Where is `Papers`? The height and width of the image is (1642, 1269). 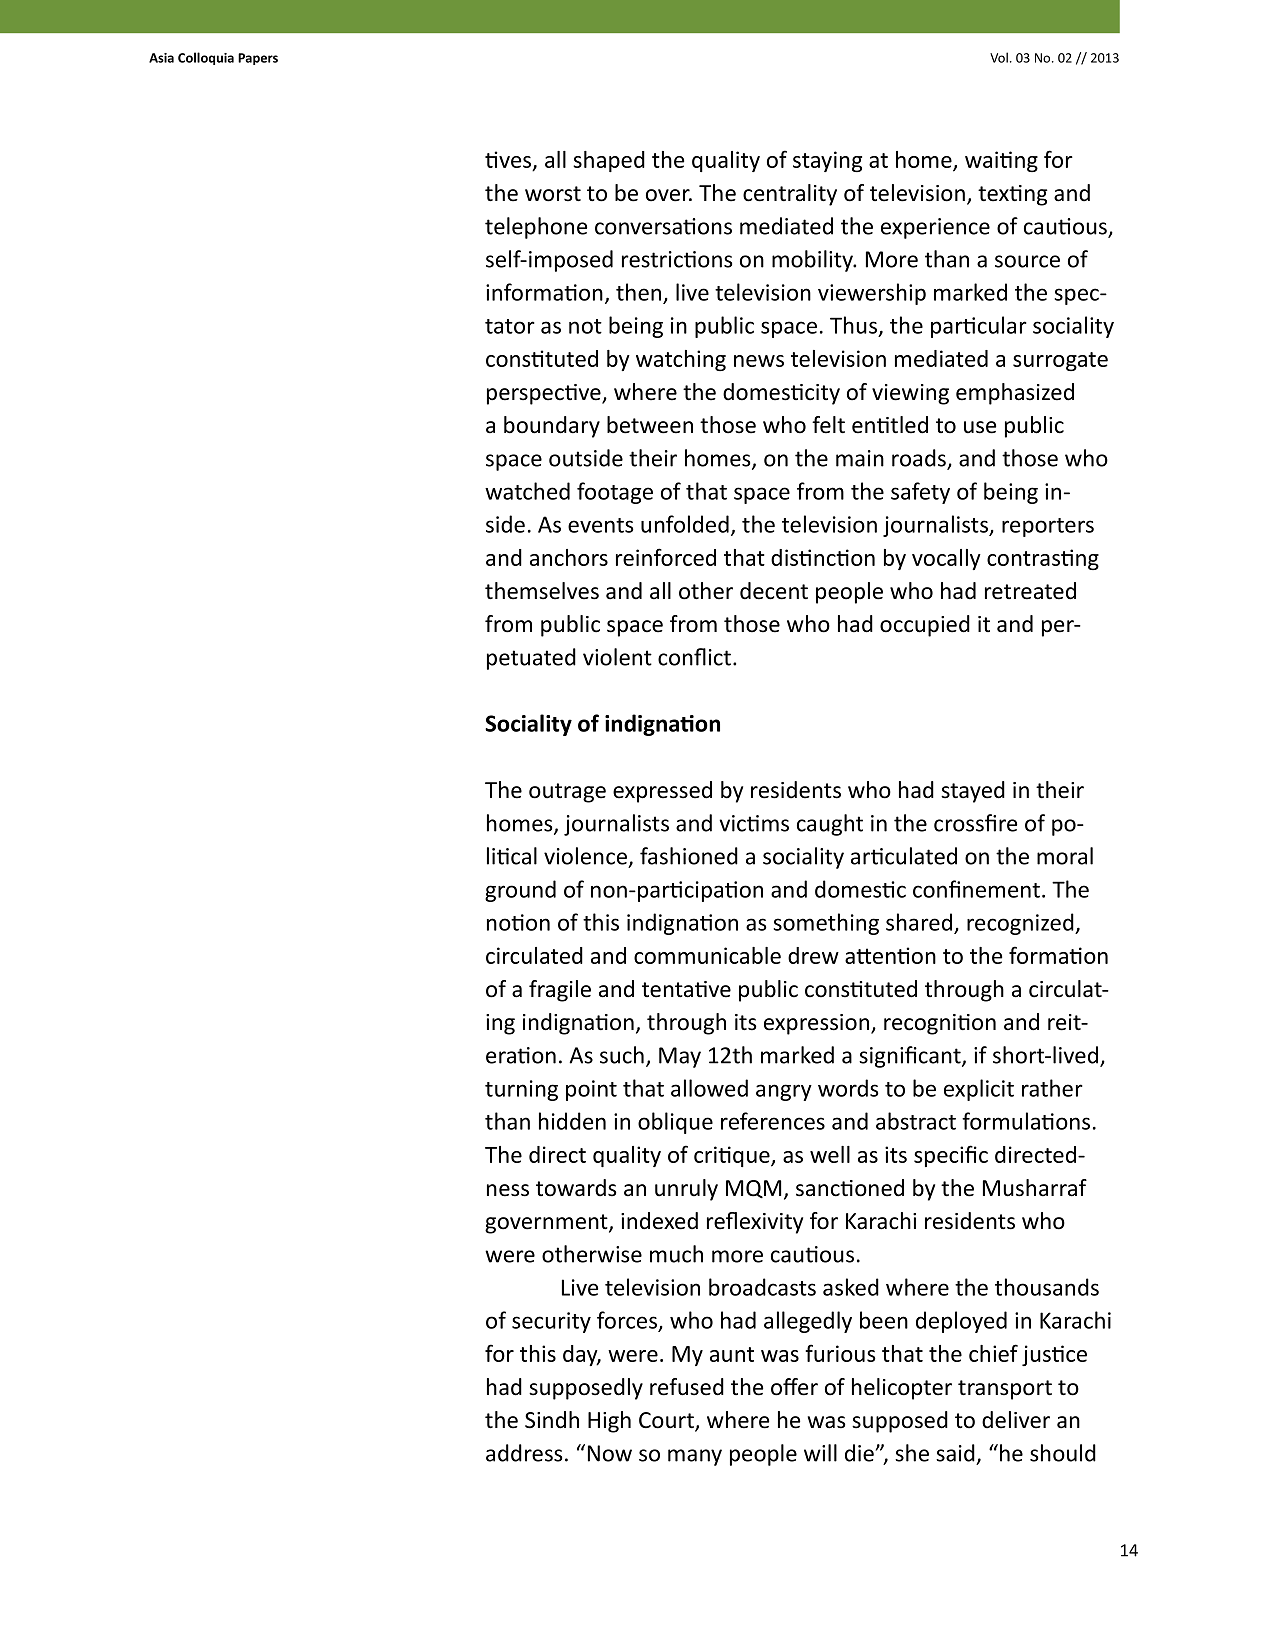 Papers is located at coordinates (258, 59).
